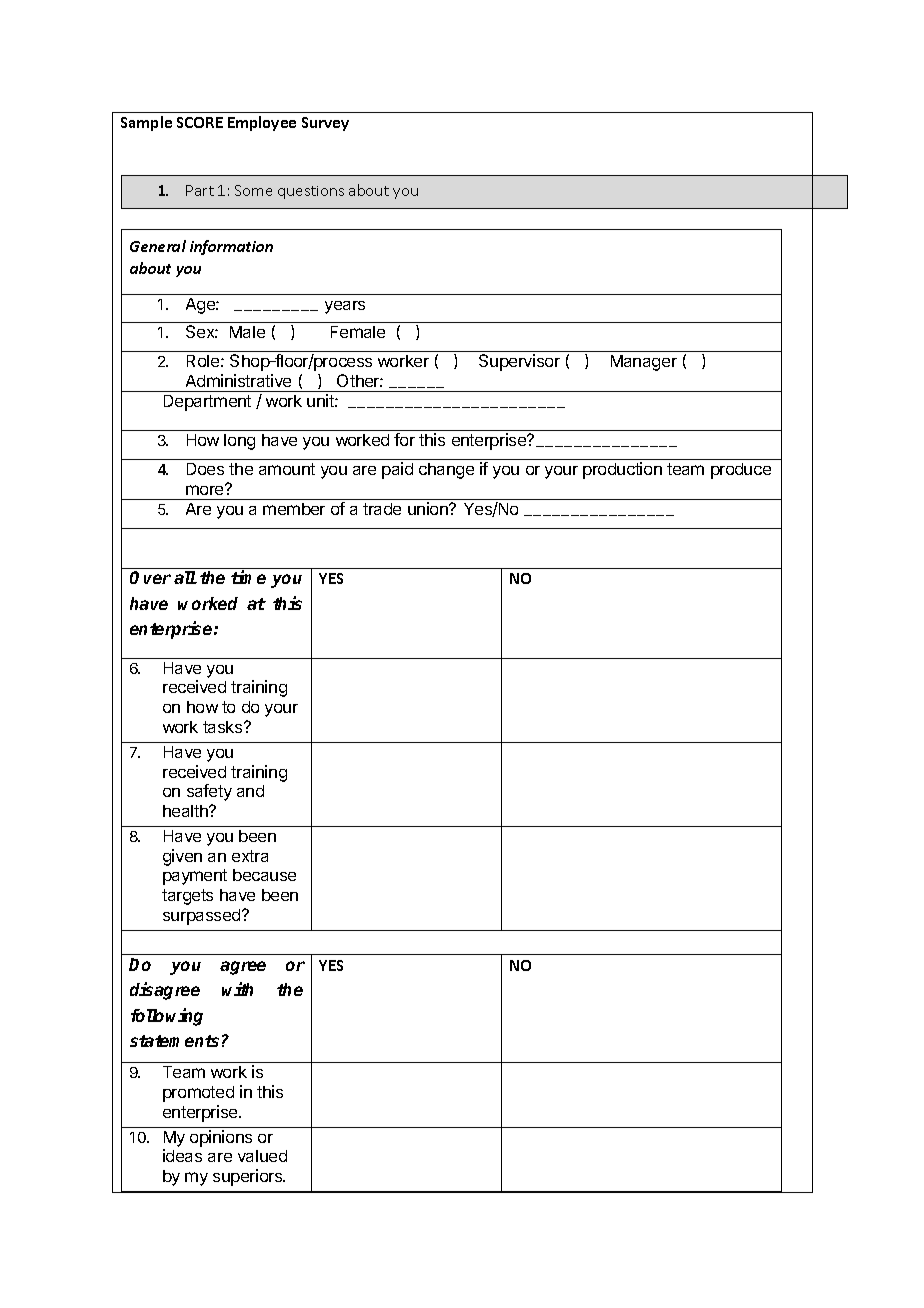  What do you see at coordinates (206, 489) in the image?
I see `more` at bounding box center [206, 489].
